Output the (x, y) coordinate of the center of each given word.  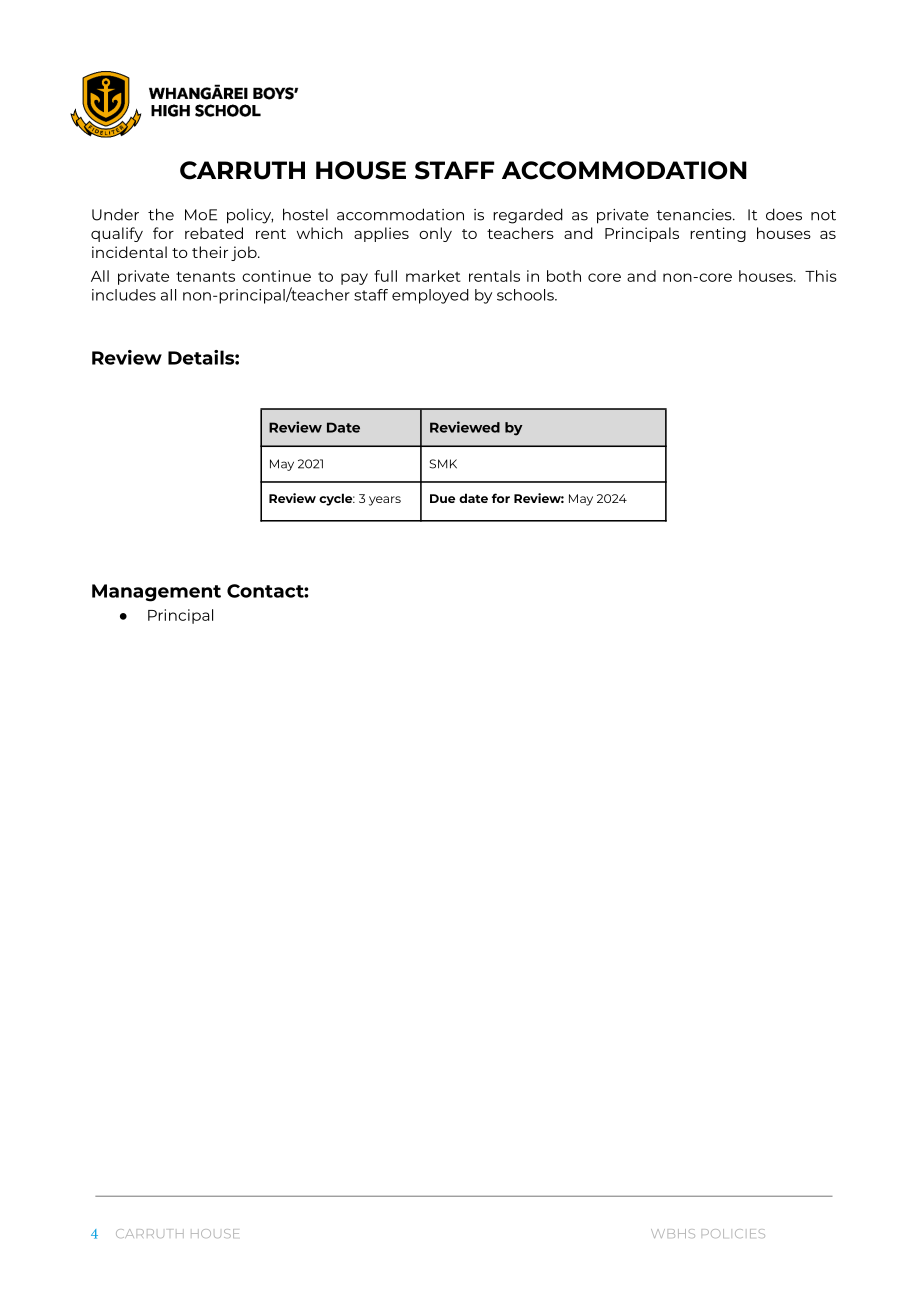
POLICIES (733, 1233)
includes (124, 295)
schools (526, 295)
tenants (205, 276)
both (564, 276)
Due (442, 498)
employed (430, 296)
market (433, 276)
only (435, 234)
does (784, 214)
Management (156, 593)
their (210, 252)
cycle (337, 499)
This (821, 276)
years (385, 501)
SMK (443, 464)
